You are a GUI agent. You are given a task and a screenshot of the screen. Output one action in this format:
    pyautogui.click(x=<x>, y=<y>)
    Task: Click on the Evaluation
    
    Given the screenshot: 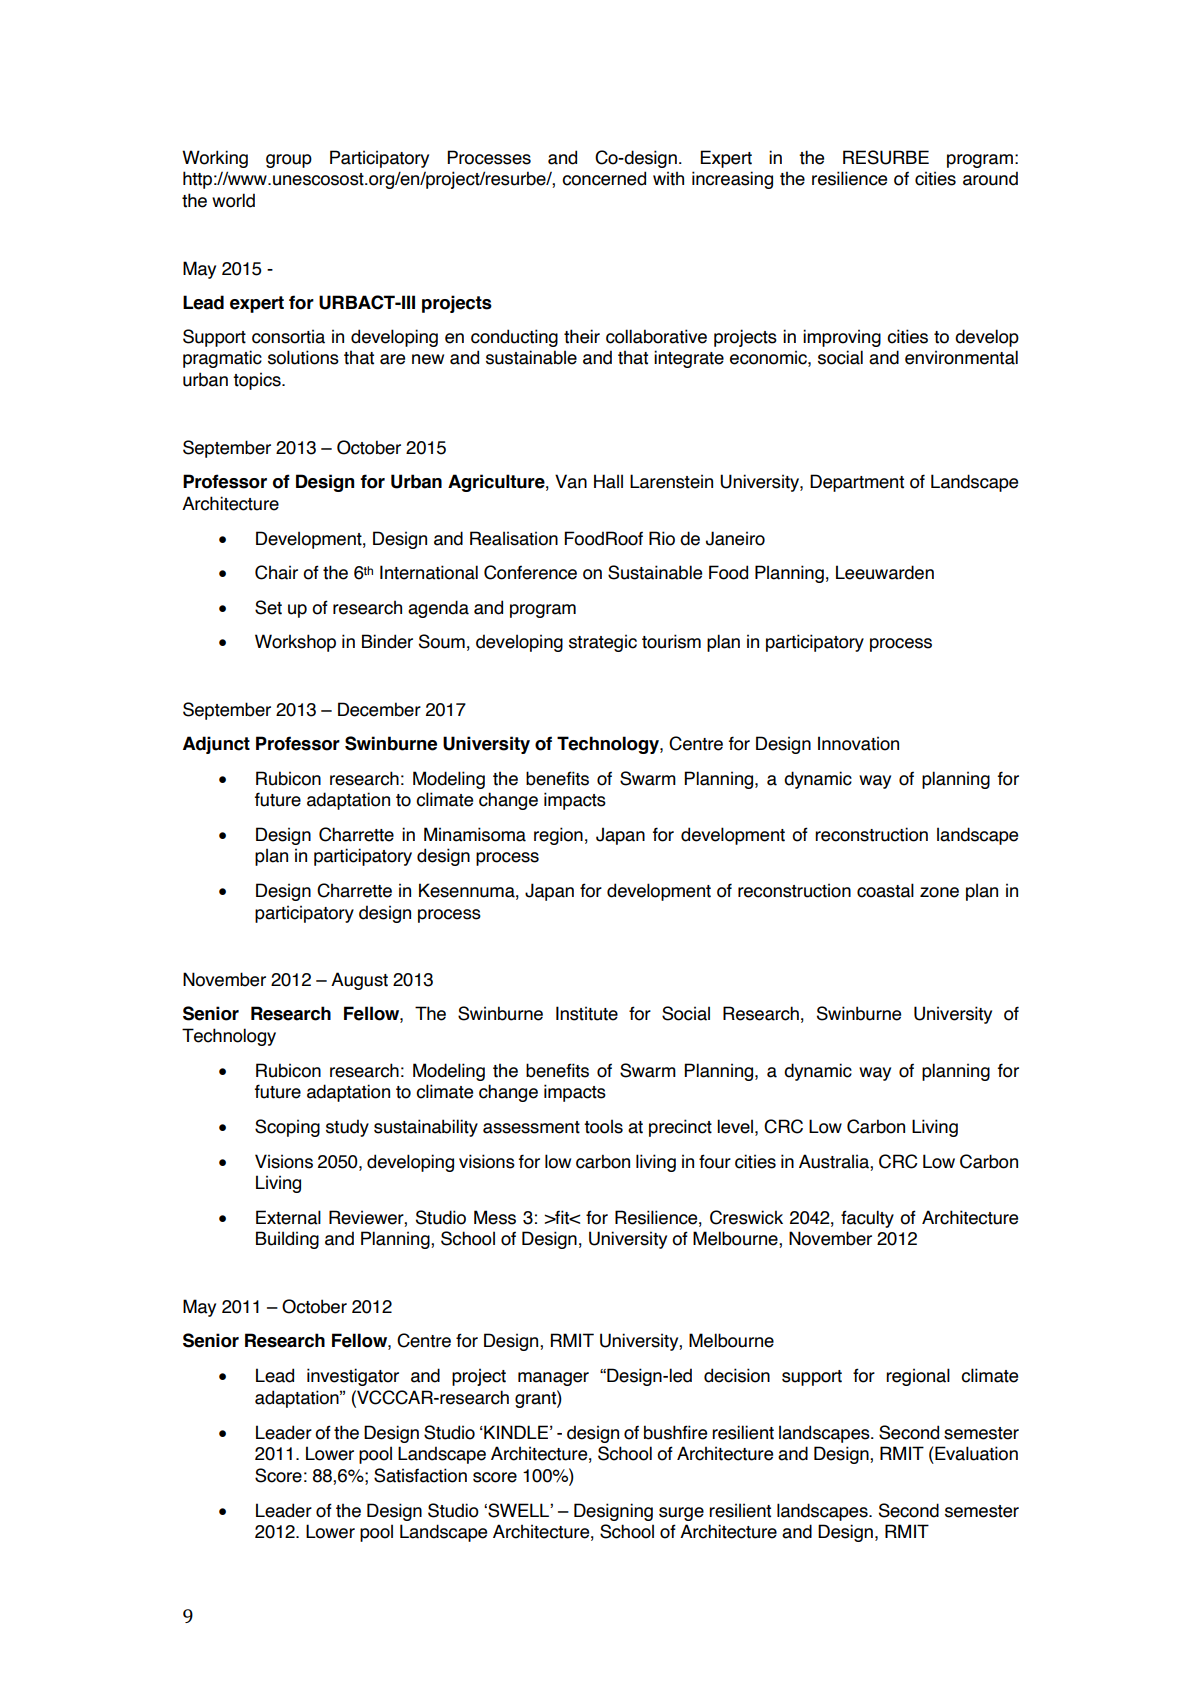 What is the action you would take?
    pyautogui.click(x=975, y=1453)
